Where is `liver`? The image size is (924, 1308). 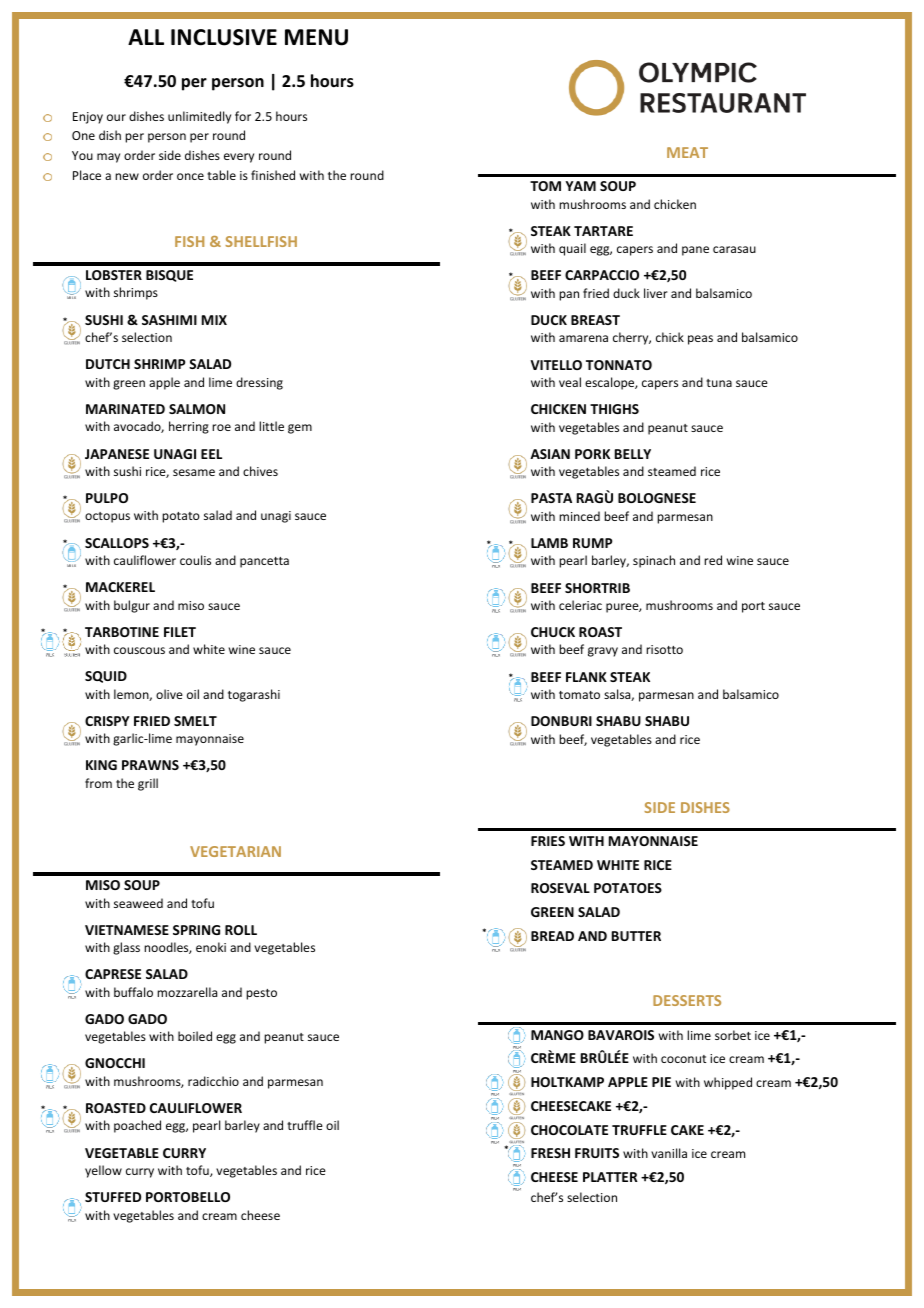
liver is located at coordinates (656, 293).
